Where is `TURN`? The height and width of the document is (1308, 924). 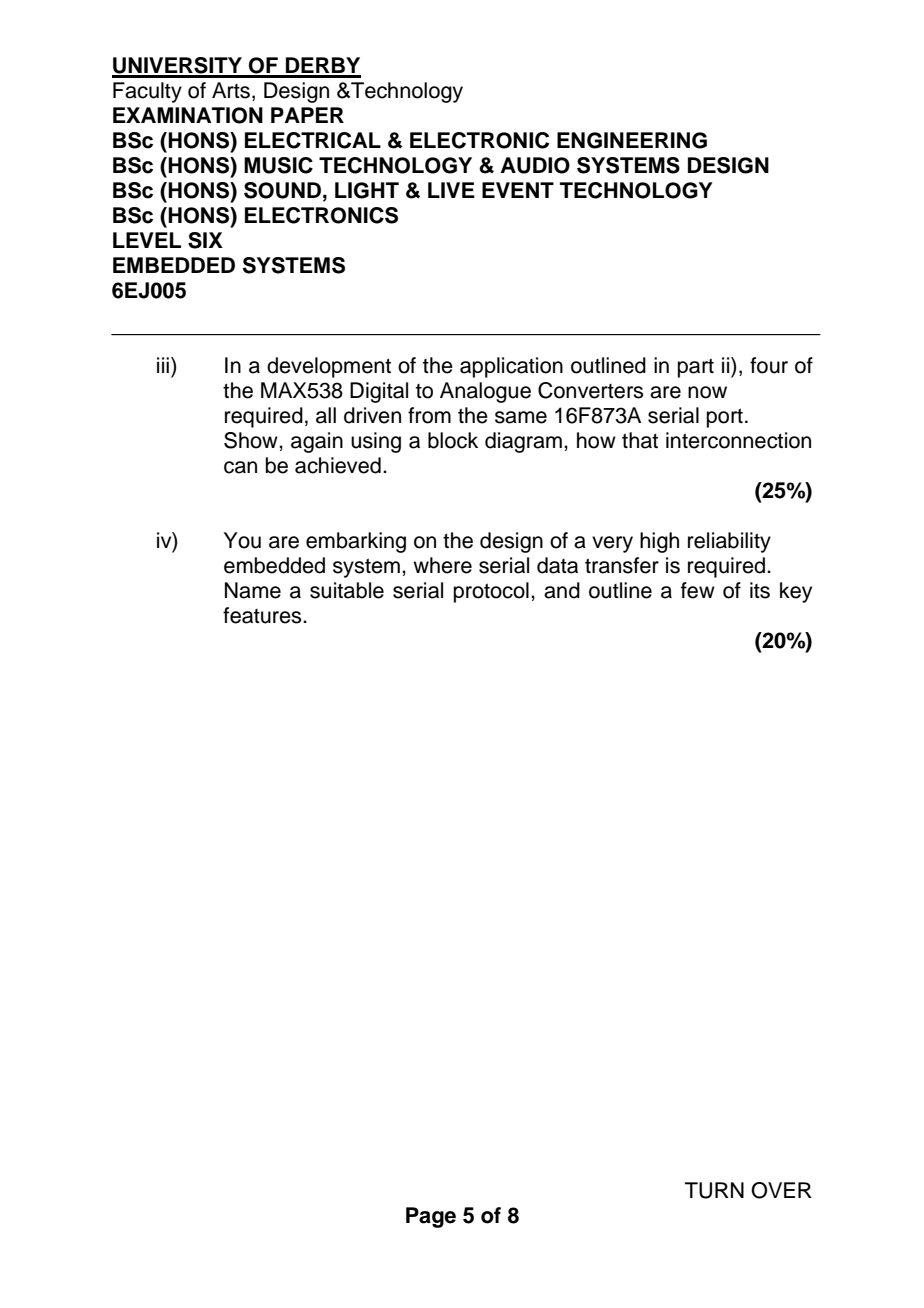 TURN is located at coordinates (714, 1190).
